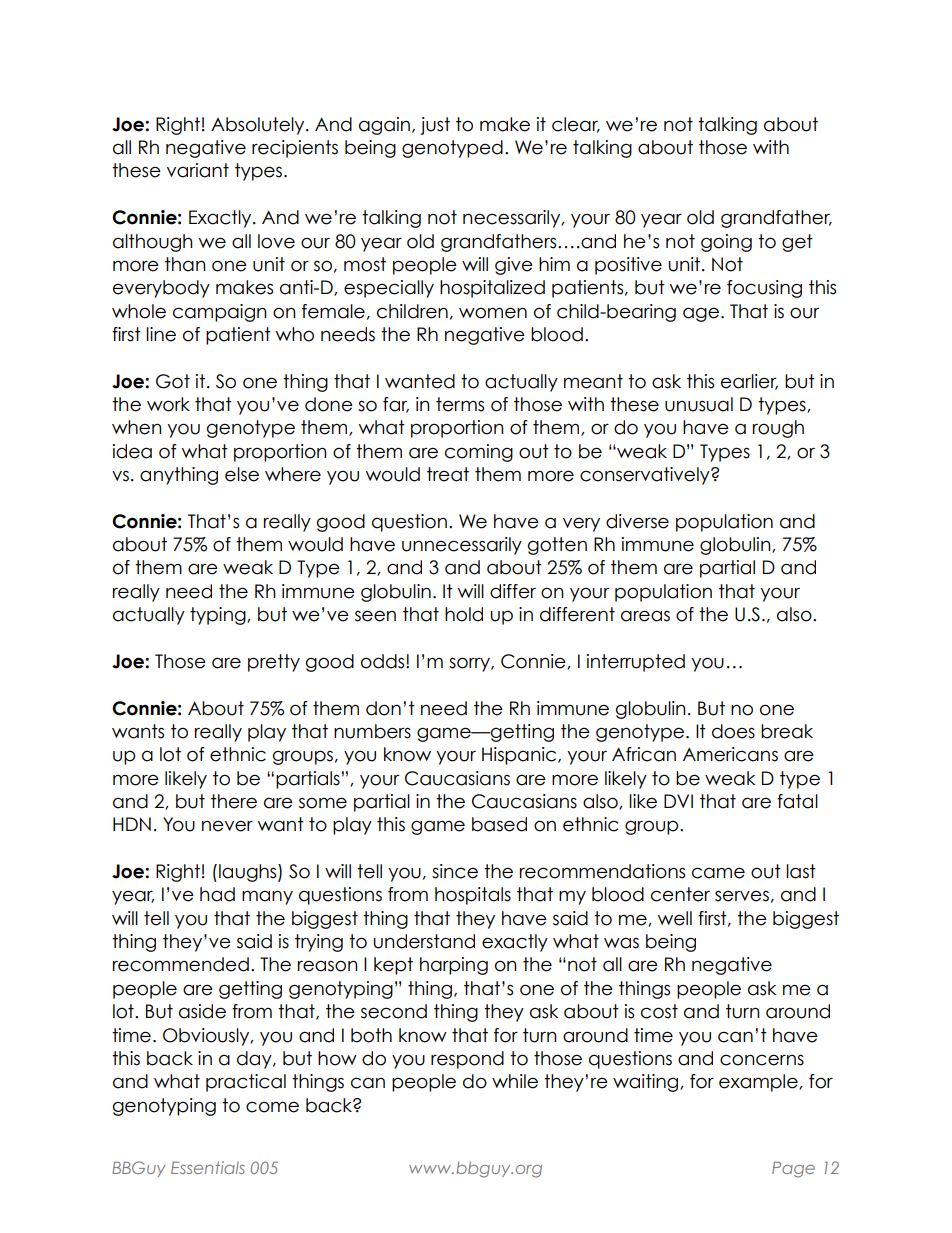 The height and width of the page is (1233, 952). What do you see at coordinates (198, 170) in the page?
I see `variant` at bounding box center [198, 170].
